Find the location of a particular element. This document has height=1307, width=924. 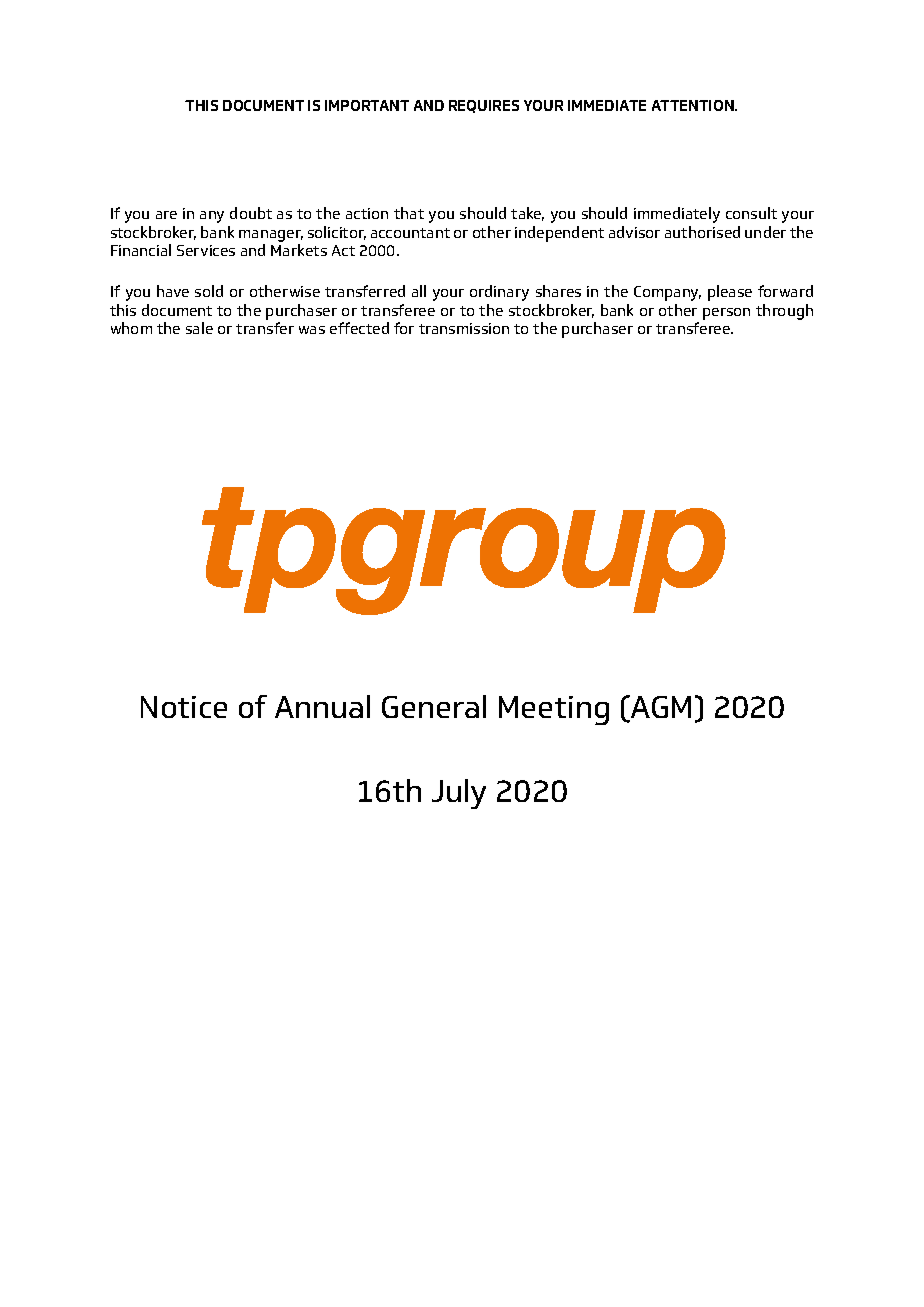

sale is located at coordinates (199, 328).
